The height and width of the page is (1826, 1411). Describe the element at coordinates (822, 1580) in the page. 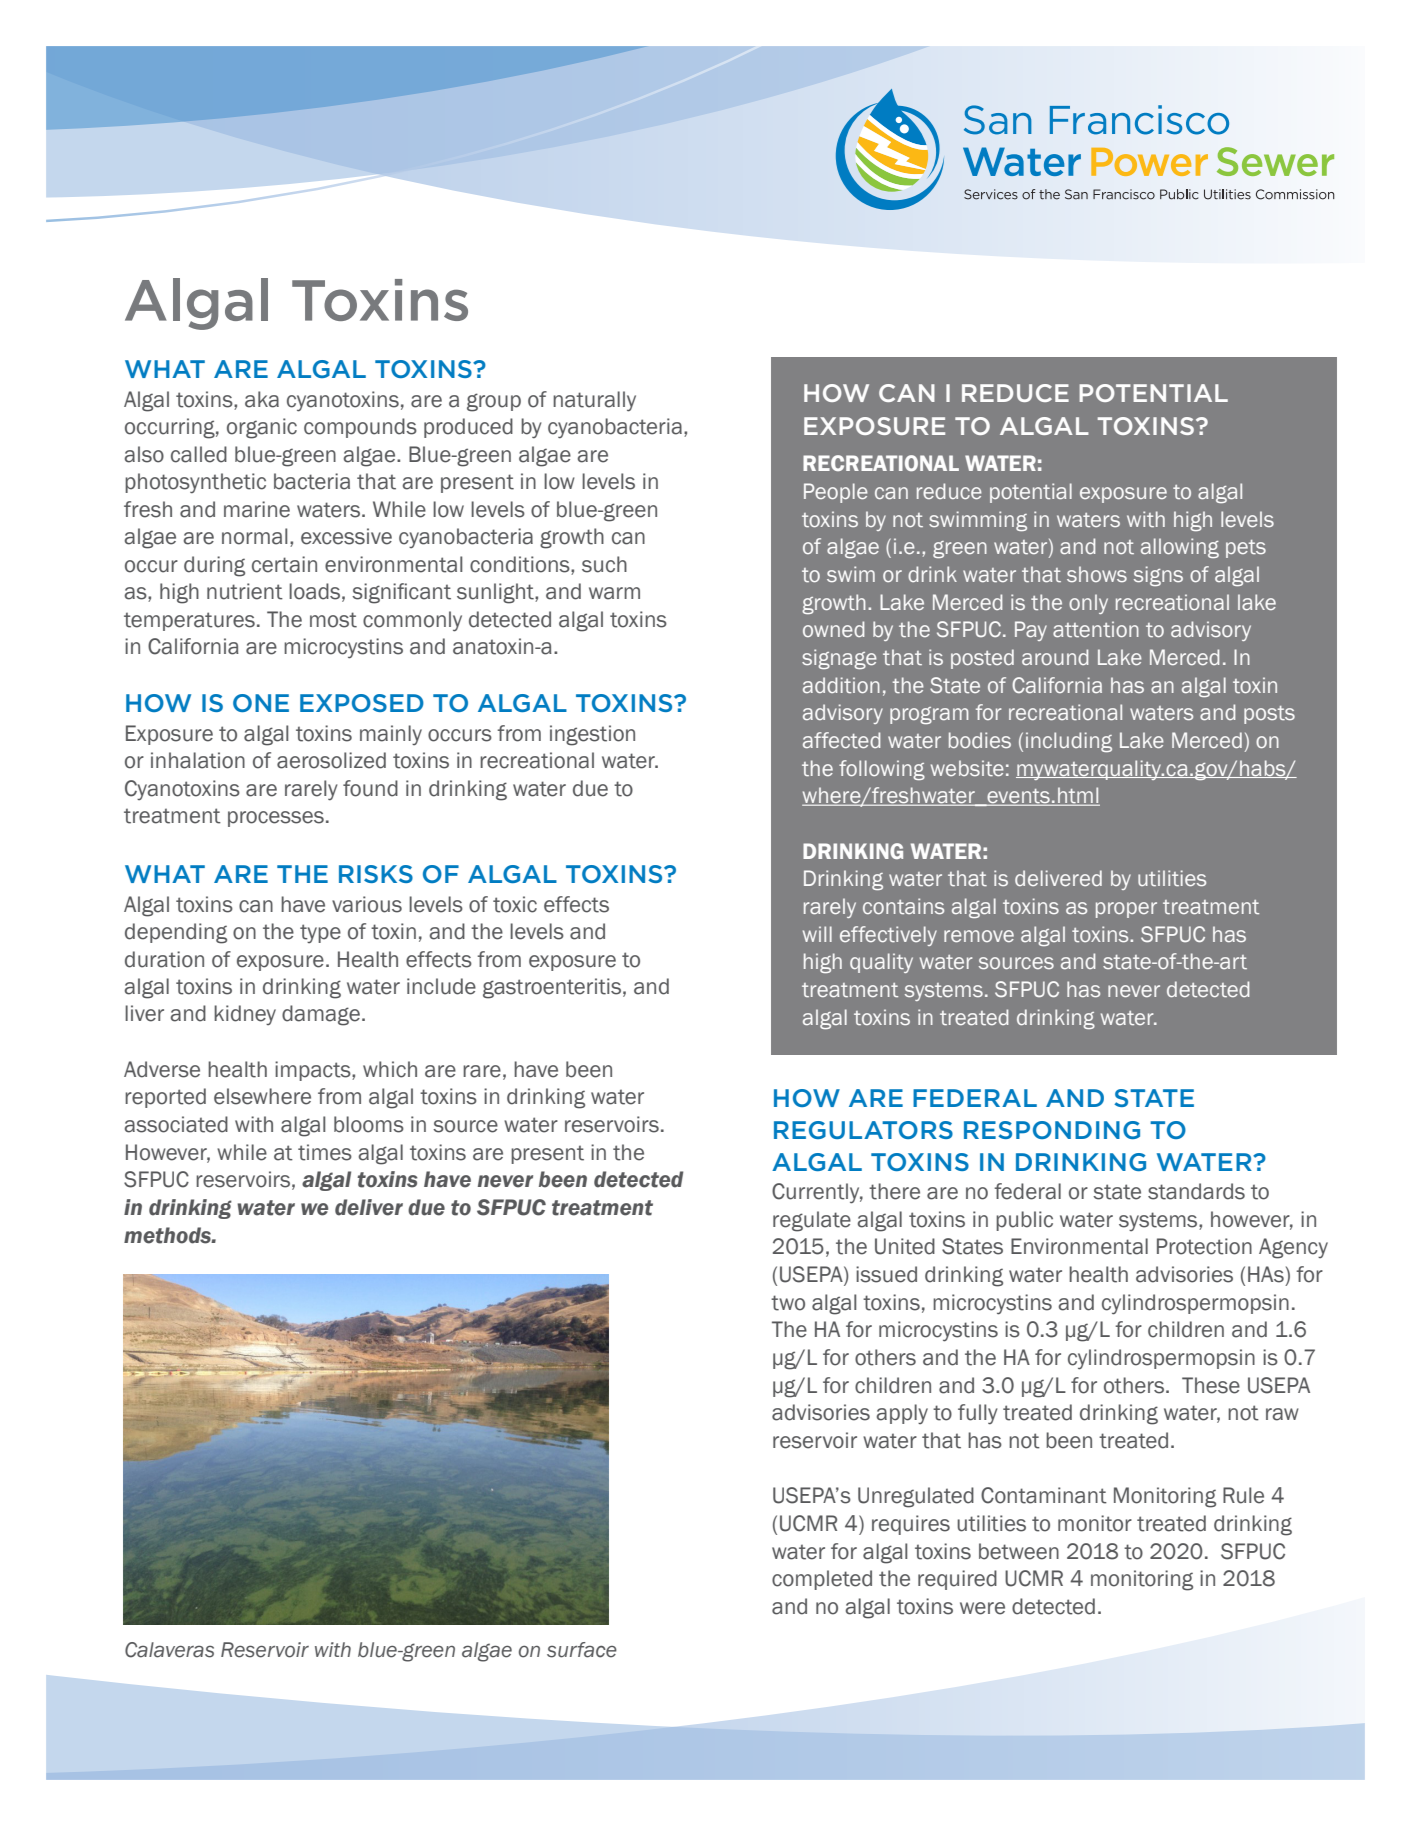

I see `completed` at that location.
